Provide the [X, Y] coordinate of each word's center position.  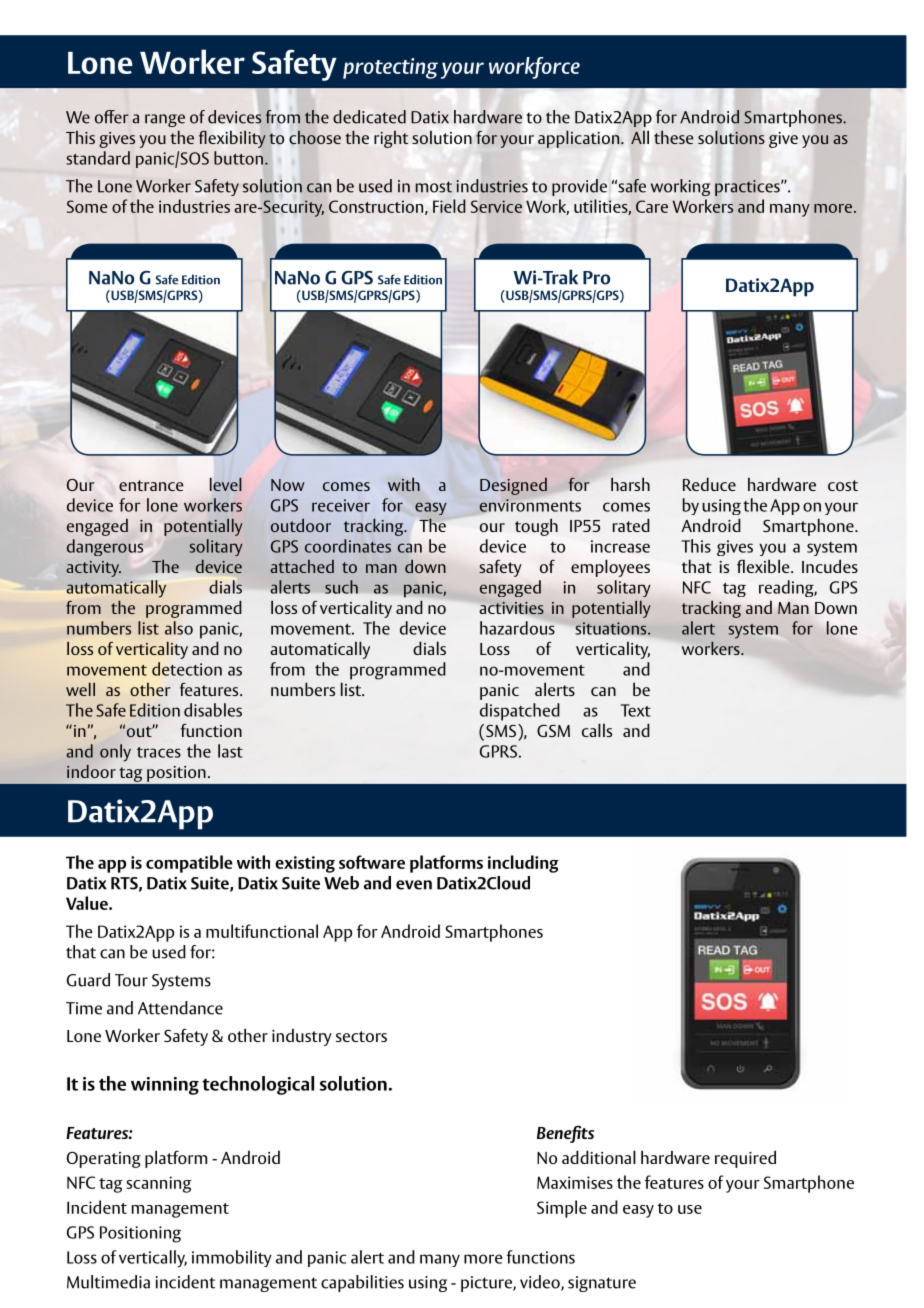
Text [636, 710]
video [541, 1283]
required [745, 1159]
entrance [151, 485]
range [165, 120]
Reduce [709, 484]
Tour [131, 980]
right [391, 139]
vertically [153, 1259]
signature [602, 1284]
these [674, 137]
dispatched [520, 712]
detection [187, 669]
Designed [513, 486]
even [414, 885]
